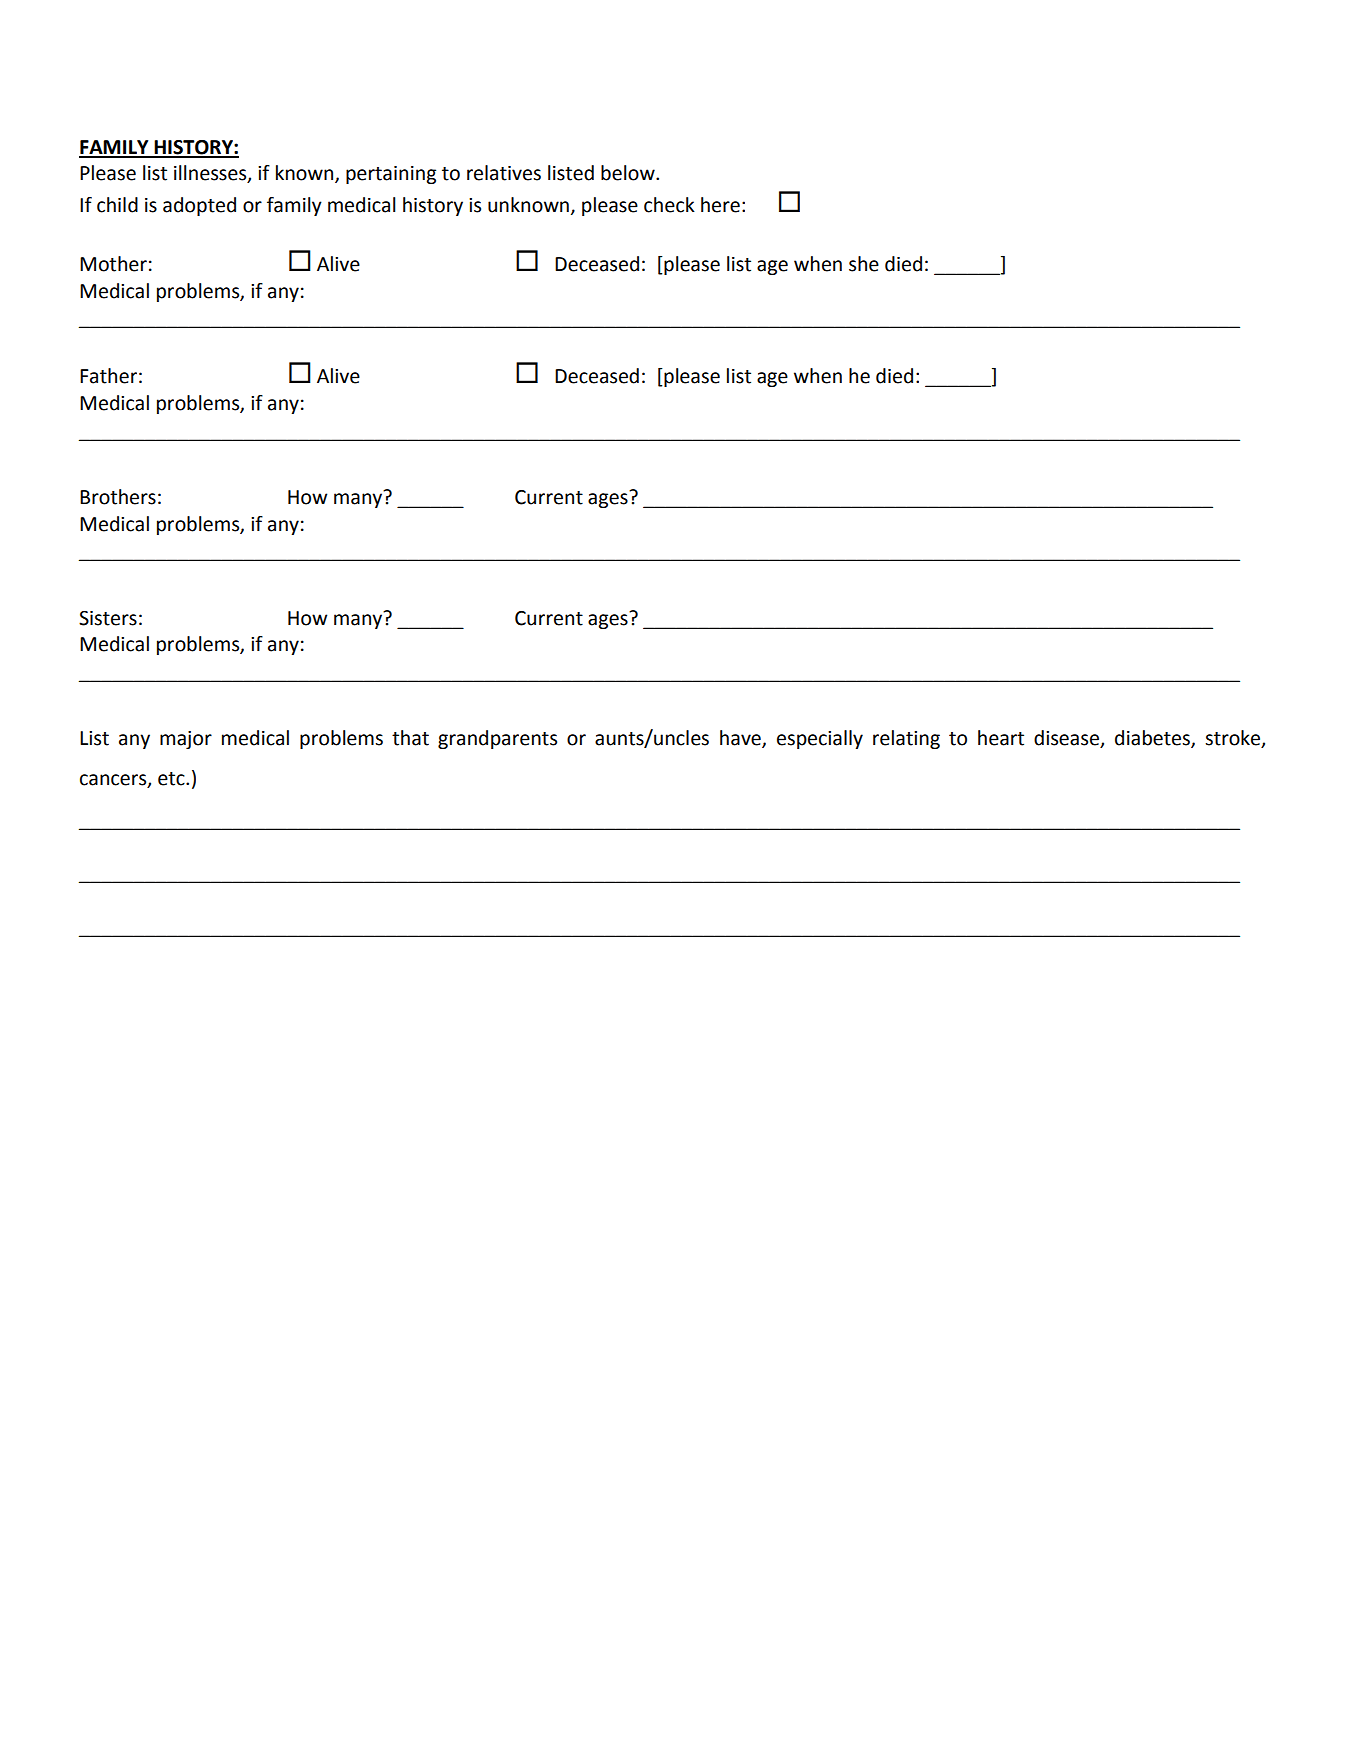  What do you see at coordinates (172, 779) in the screenshot?
I see `etc` at bounding box center [172, 779].
